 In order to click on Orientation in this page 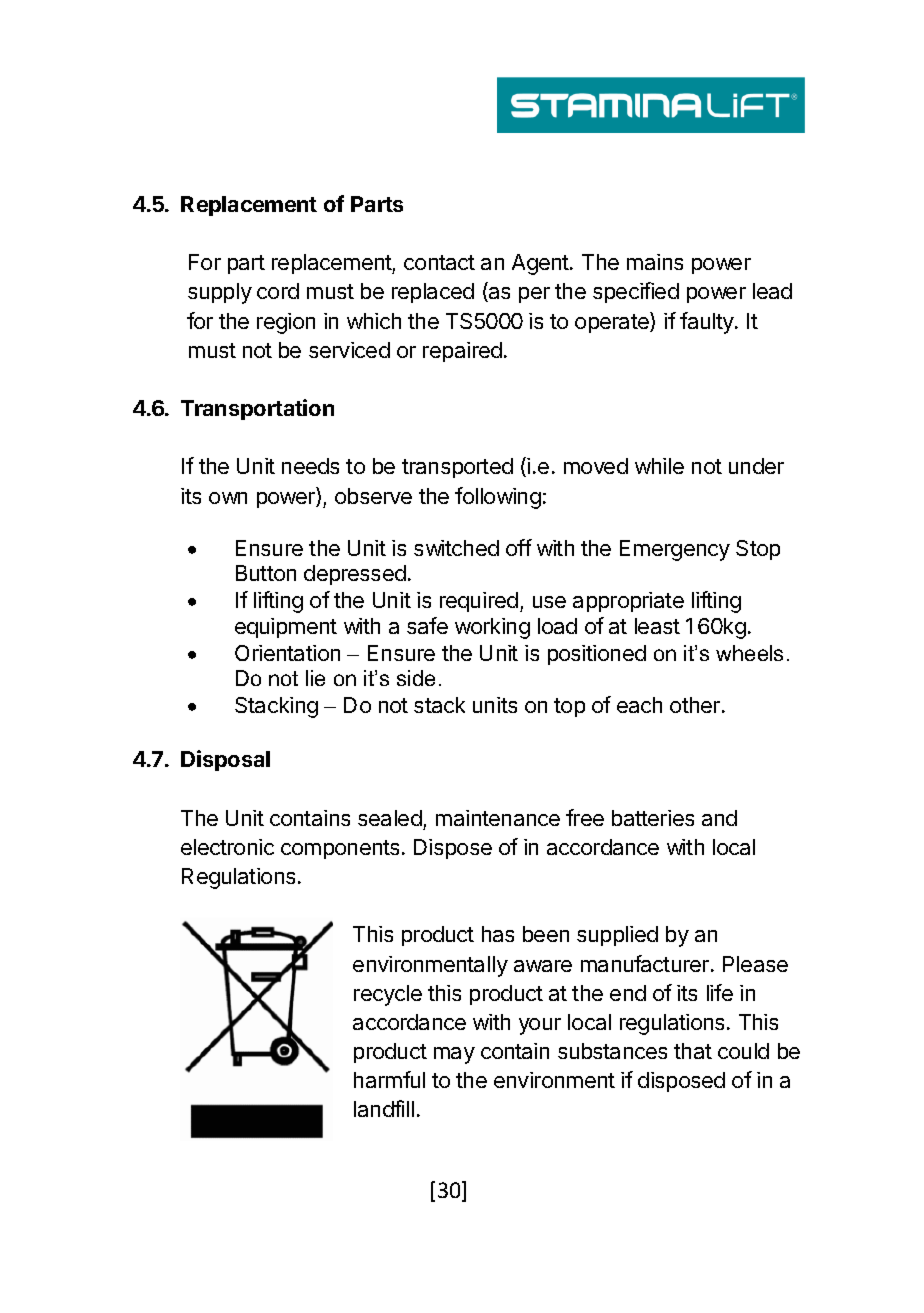, I will do `click(287, 653)`.
